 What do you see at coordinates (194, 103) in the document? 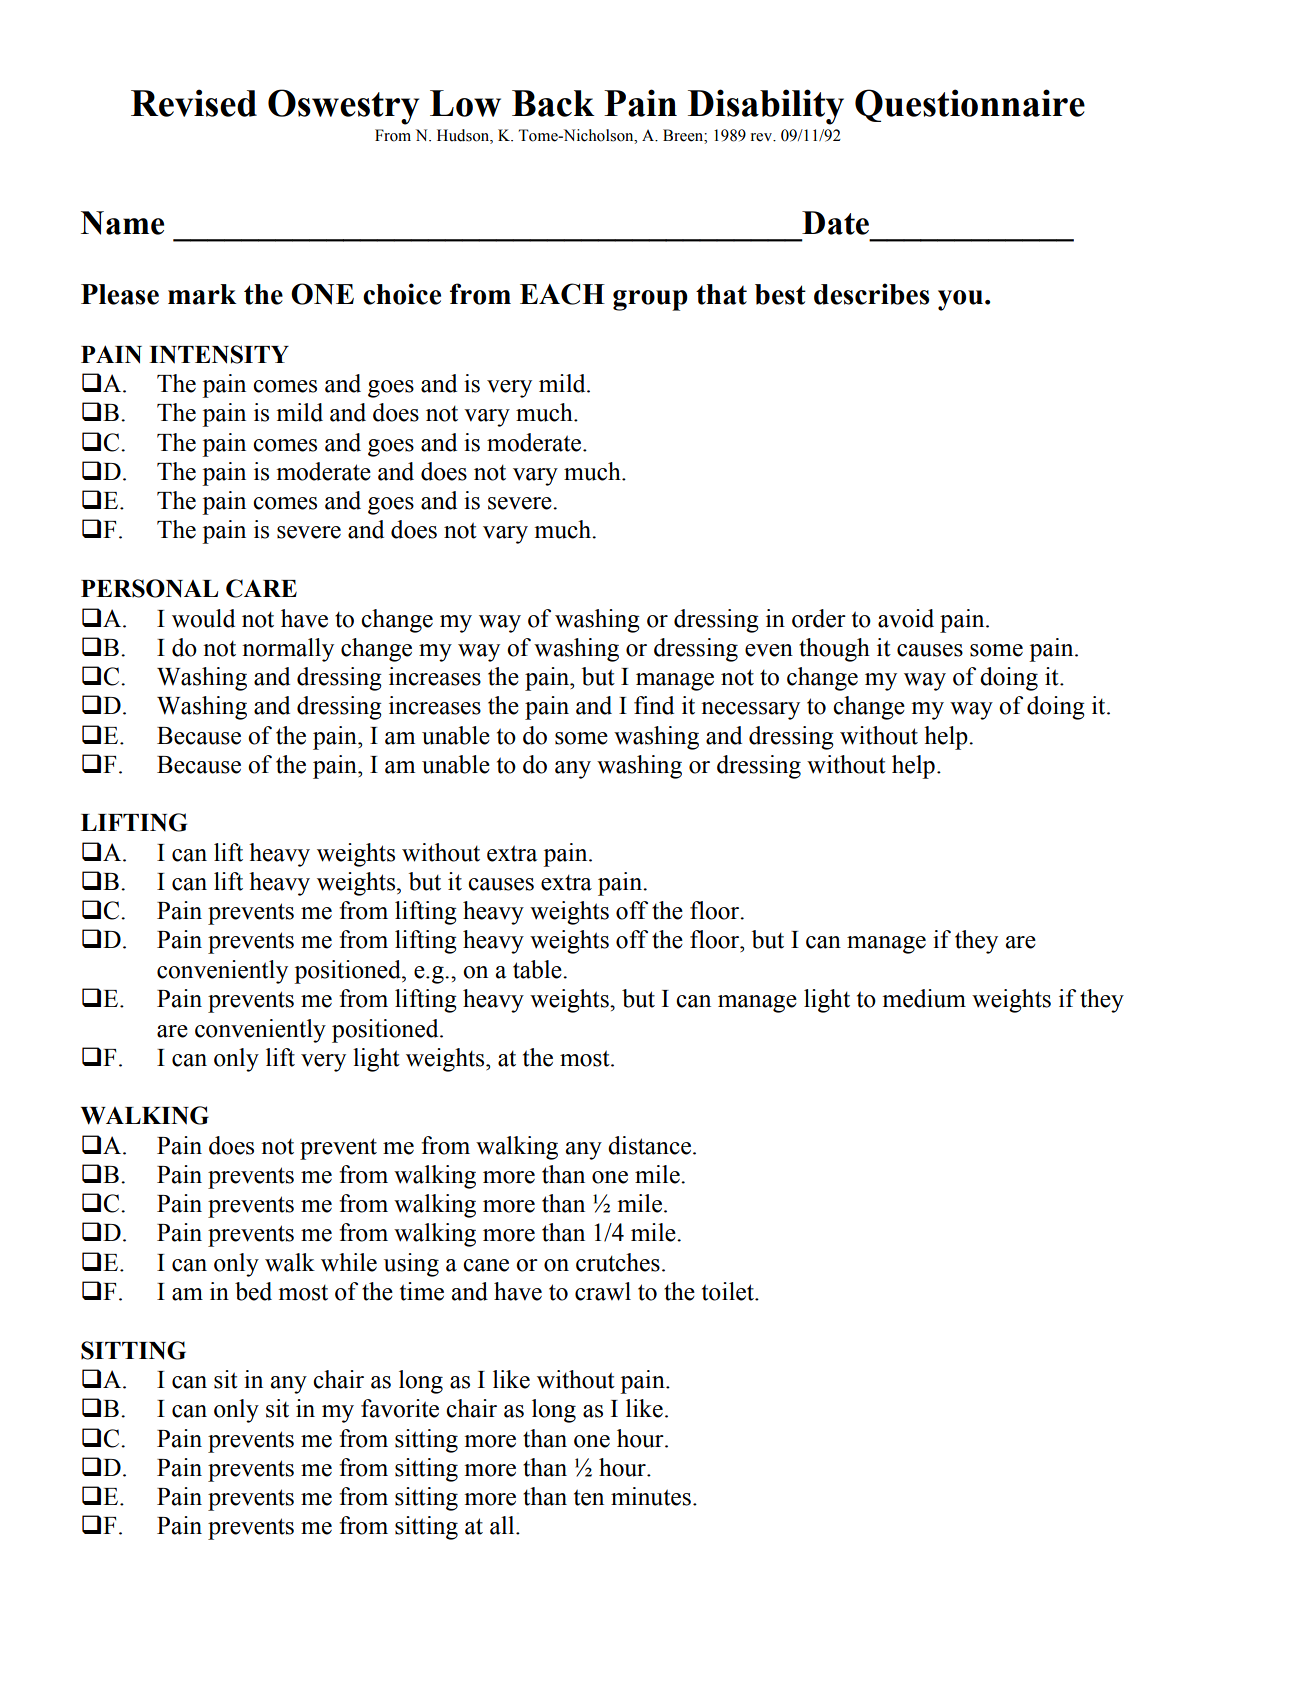
I see `Revised` at bounding box center [194, 103].
